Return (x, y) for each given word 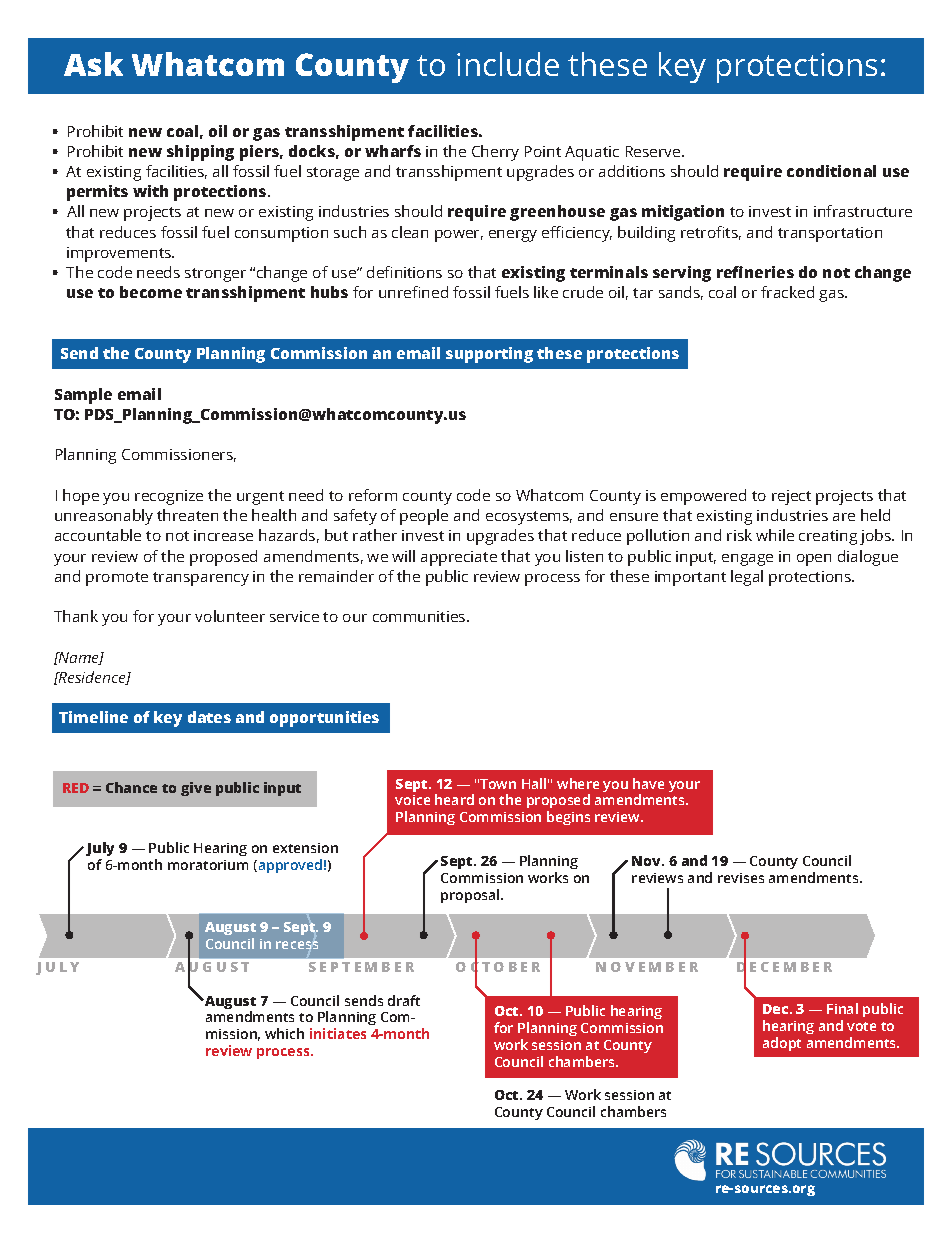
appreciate (459, 558)
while (775, 535)
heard (454, 799)
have (648, 783)
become (151, 292)
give (196, 789)
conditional (831, 171)
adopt (782, 1044)
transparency (201, 579)
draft (404, 1000)
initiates (338, 1033)
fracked (787, 292)
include (508, 64)
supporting (489, 355)
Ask (93, 64)
